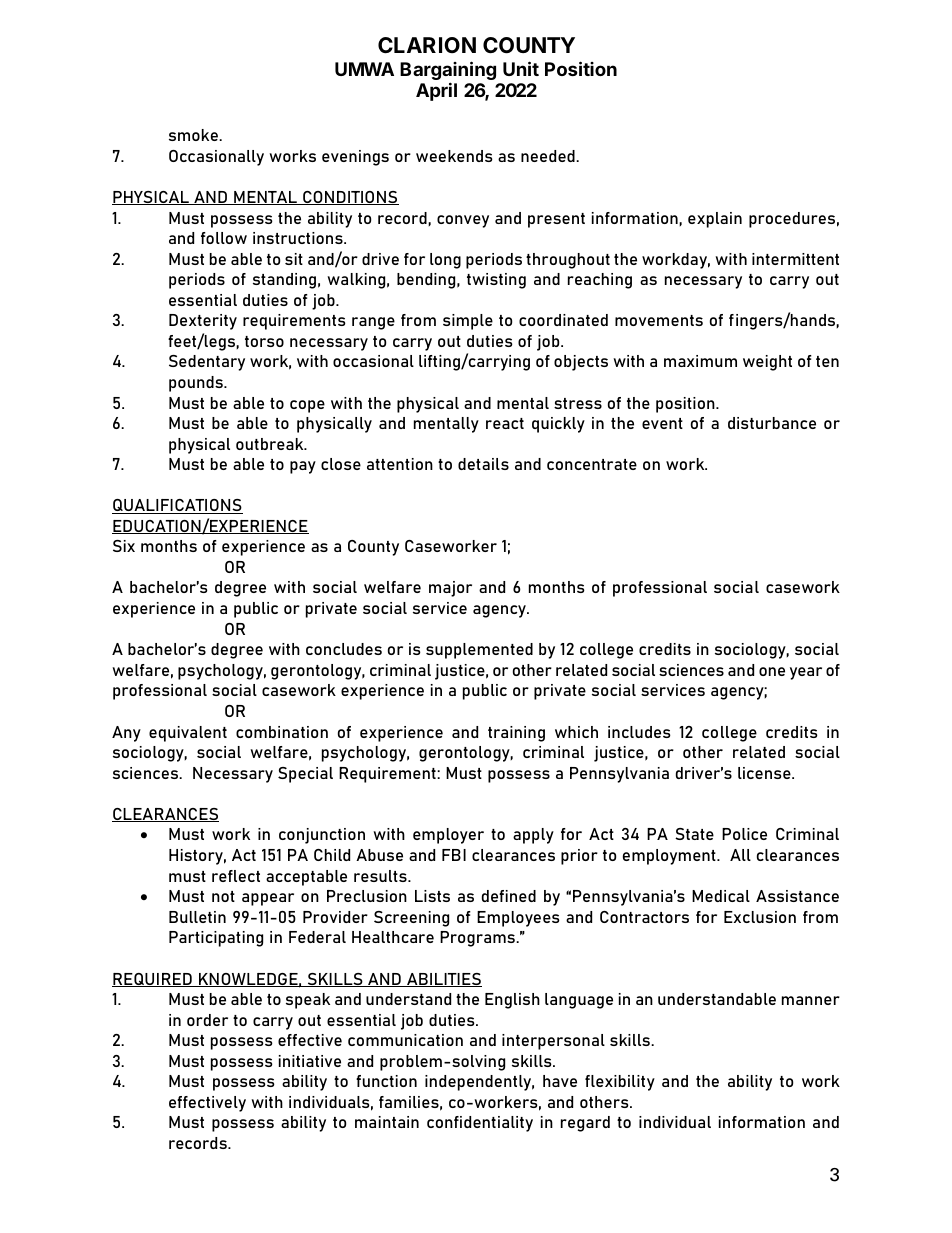 The image size is (952, 1233). I want to click on twisting, so click(496, 281).
